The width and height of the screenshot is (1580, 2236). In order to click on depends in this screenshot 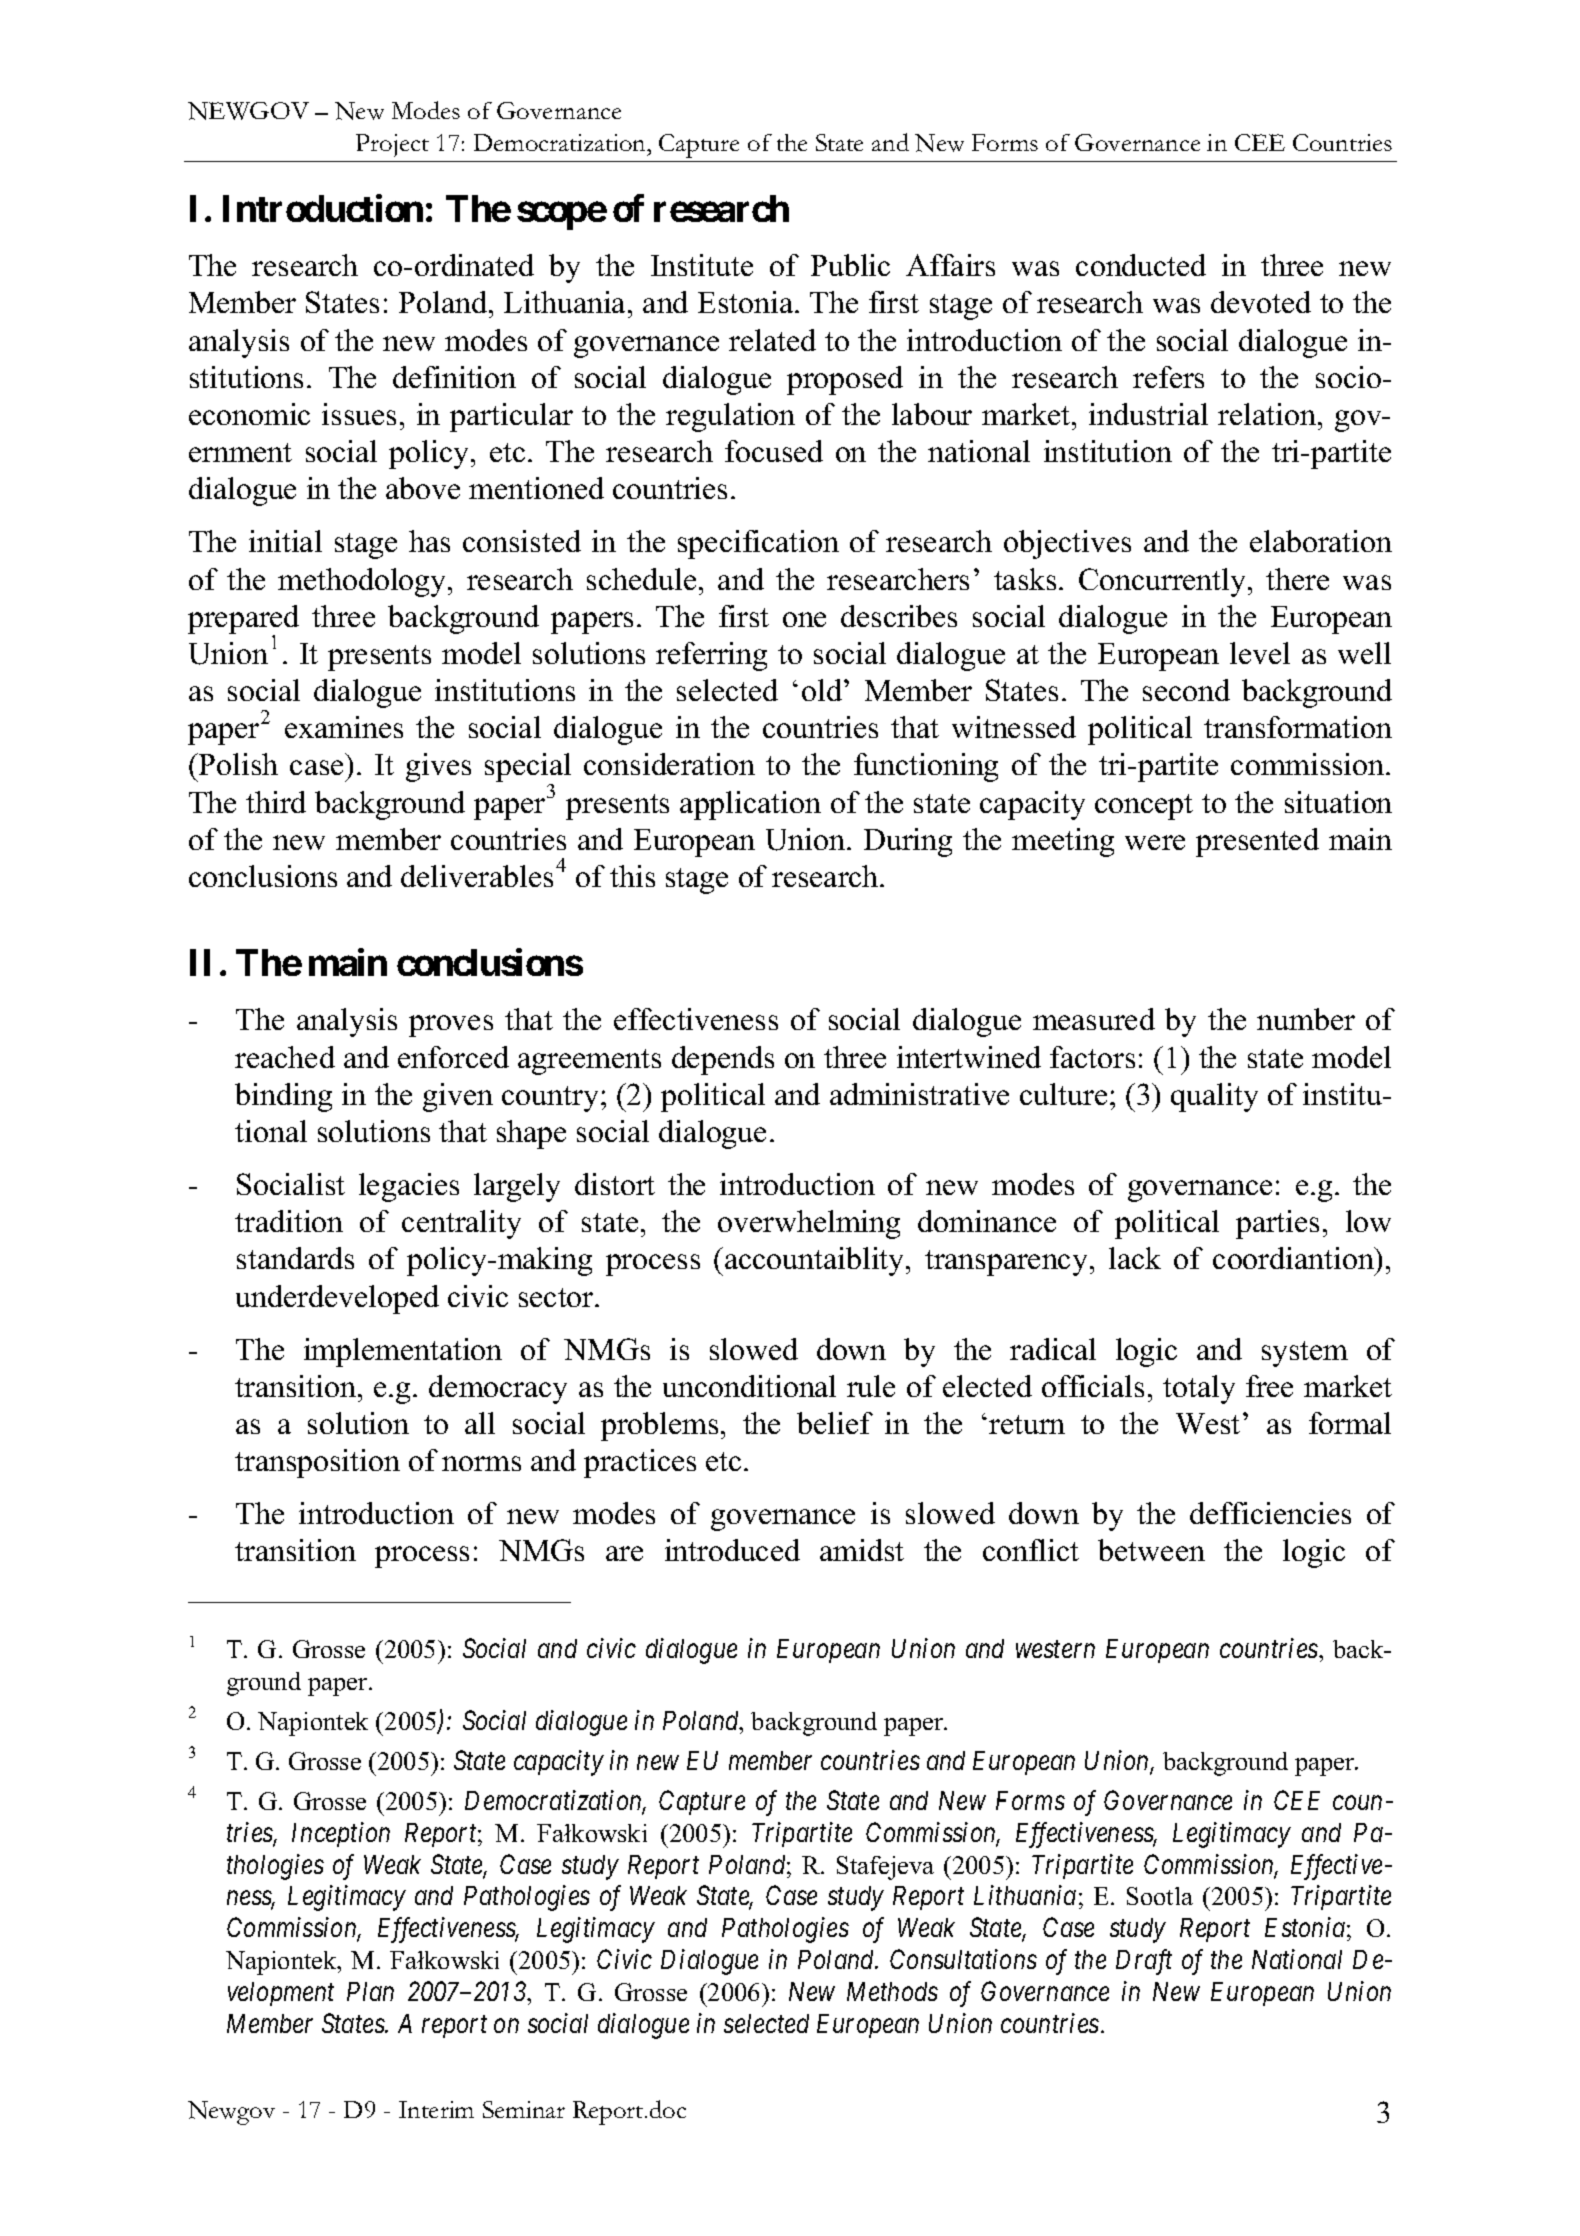, I will do `click(723, 1060)`.
